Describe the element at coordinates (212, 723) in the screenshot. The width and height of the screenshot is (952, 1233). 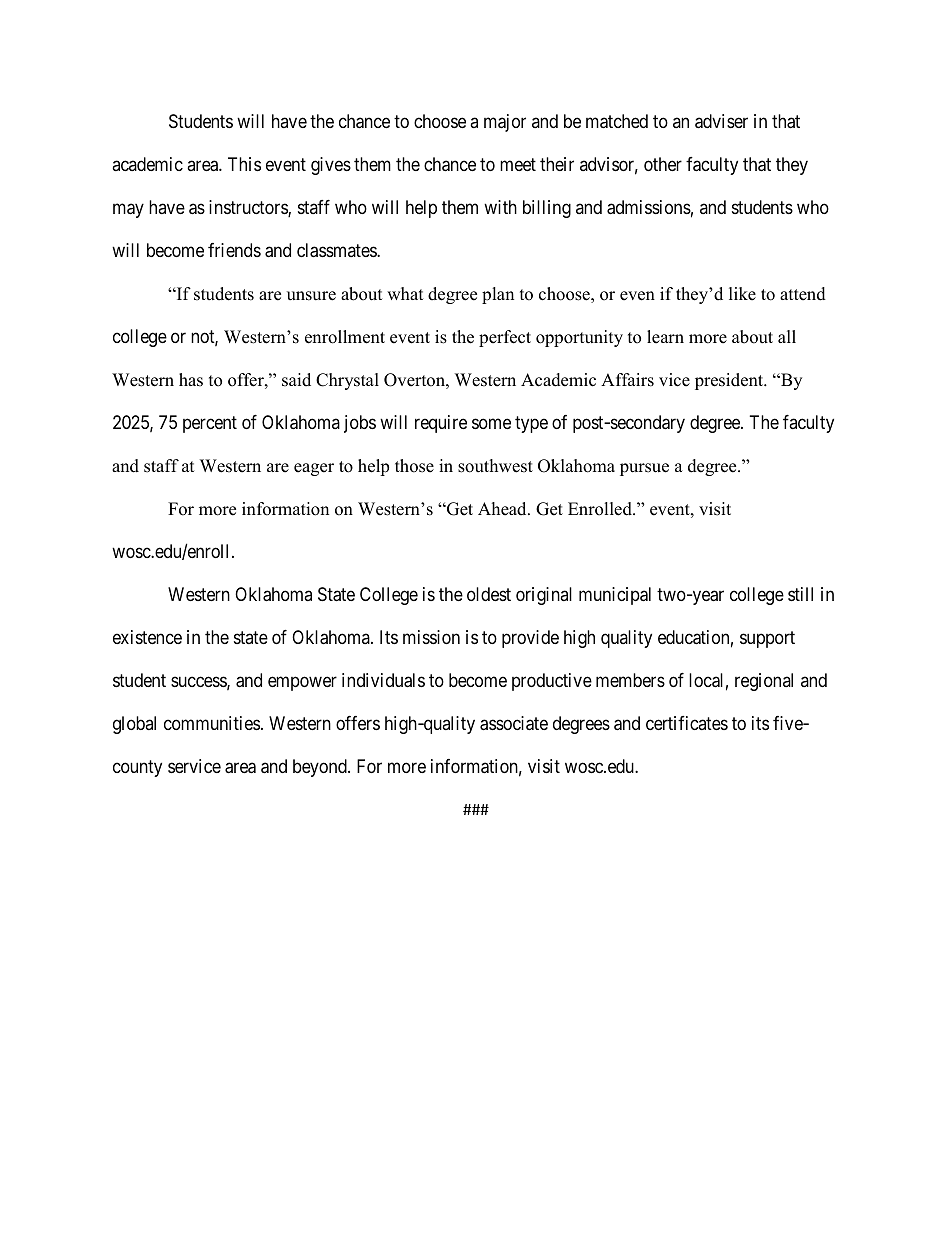
I see `communities` at that location.
